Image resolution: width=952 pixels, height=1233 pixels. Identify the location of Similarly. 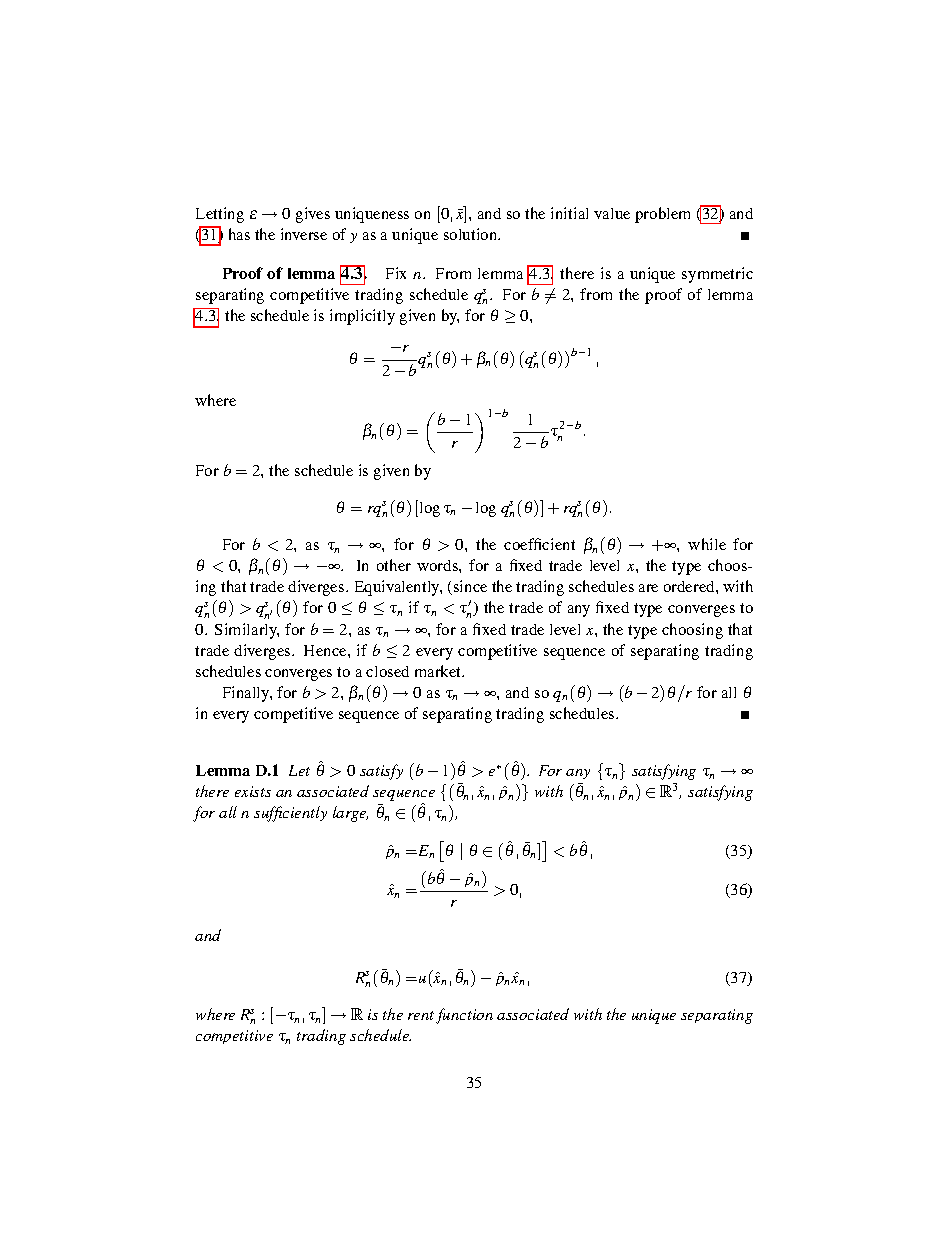
(247, 631).
